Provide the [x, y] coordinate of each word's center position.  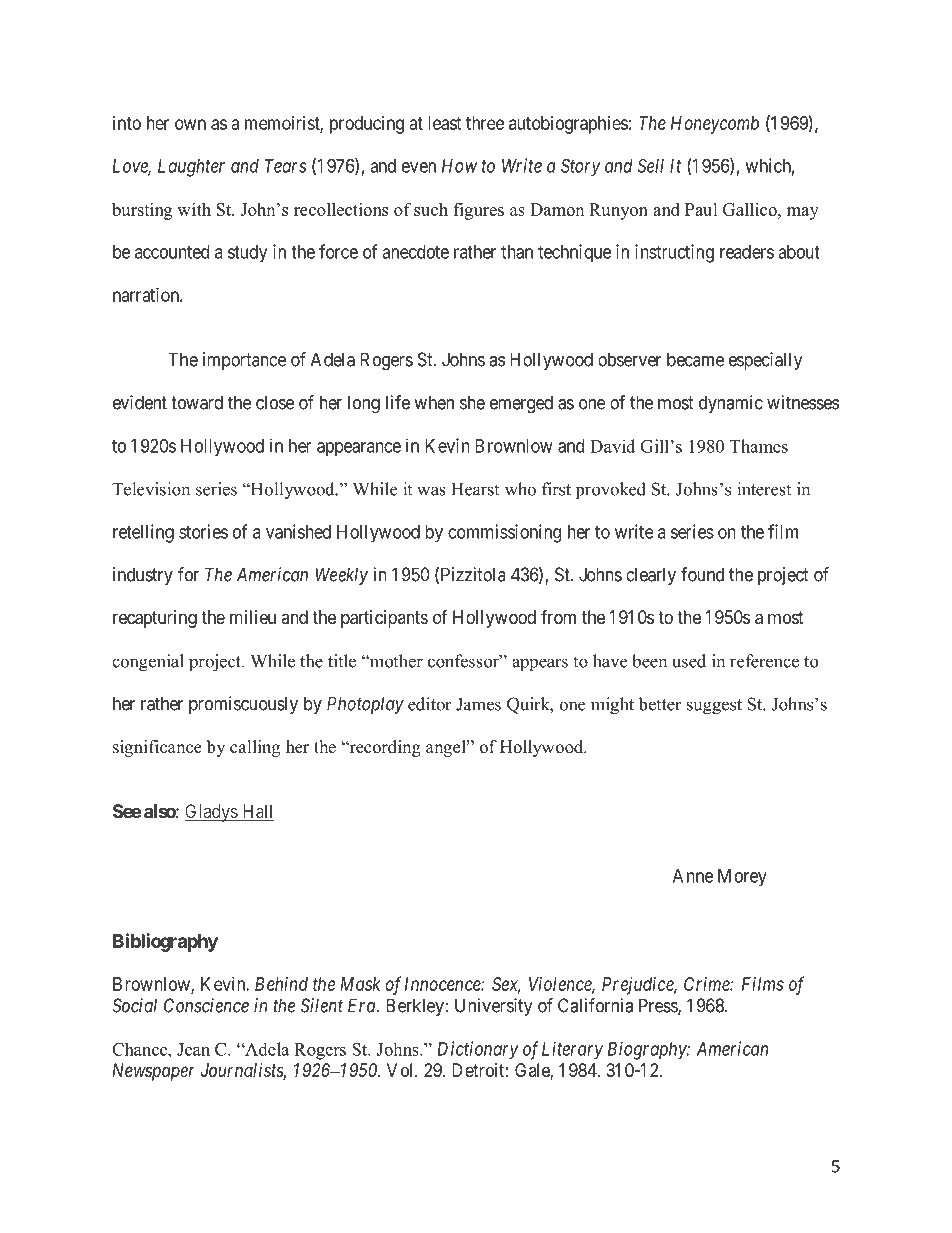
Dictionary [478, 1050]
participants [384, 619]
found [702, 574]
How [459, 166]
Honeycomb [715, 125]
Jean [193, 1049]
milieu [253, 617]
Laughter [191, 168]
